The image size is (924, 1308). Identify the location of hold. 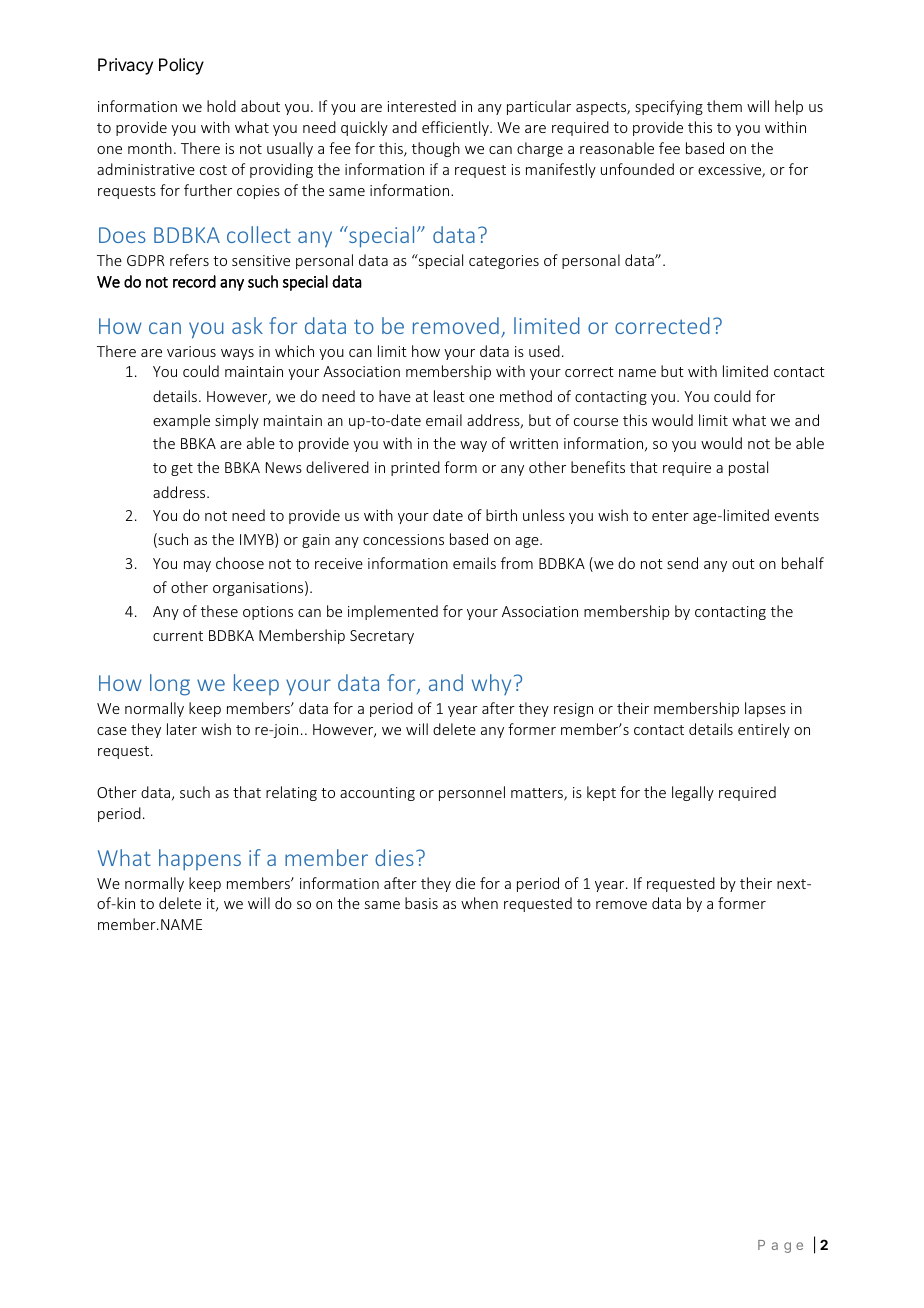
(221, 106).
